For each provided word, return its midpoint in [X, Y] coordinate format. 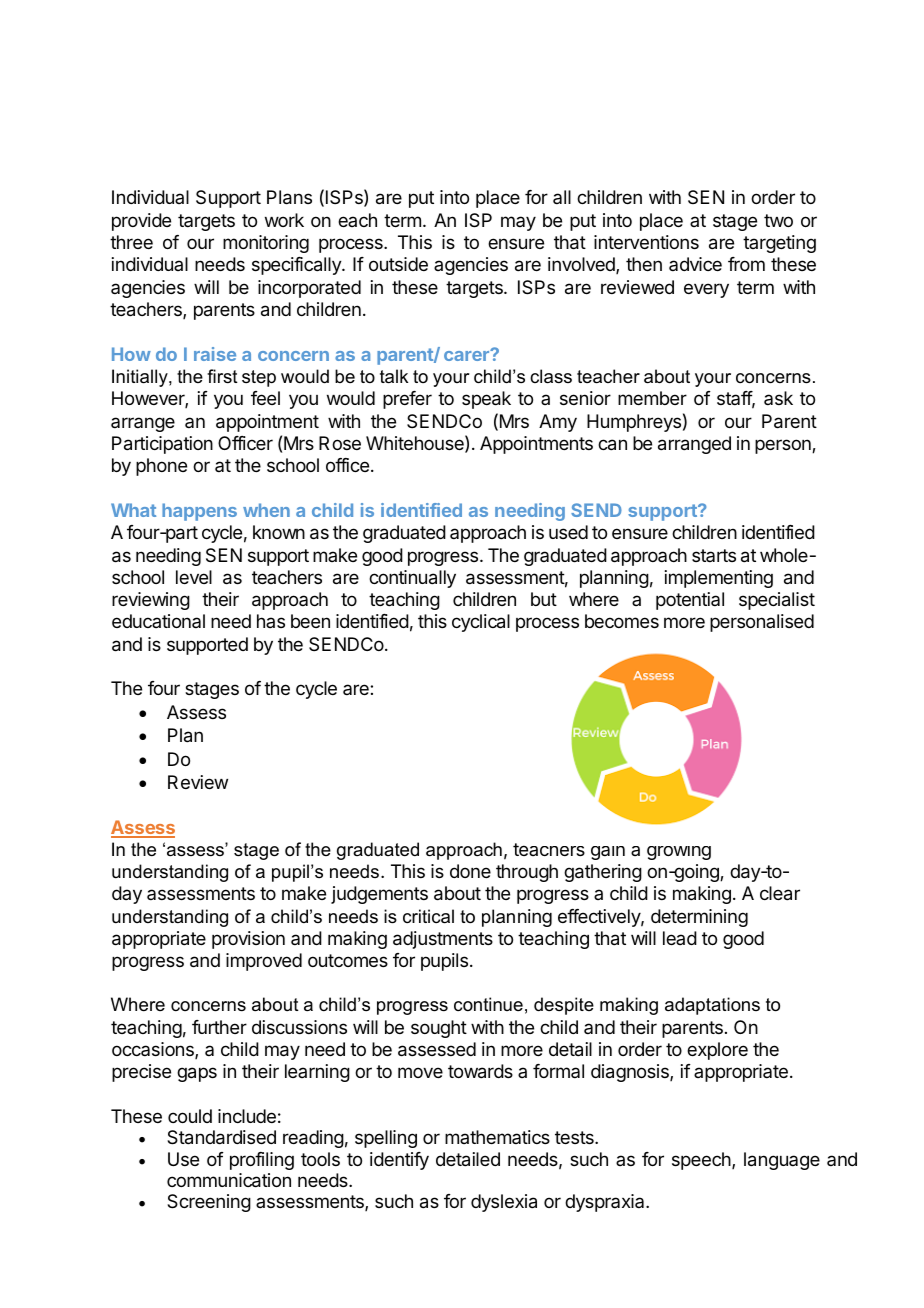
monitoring [266, 244]
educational [158, 621]
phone [161, 467]
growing [679, 853]
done [470, 871]
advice [695, 264]
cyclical [481, 623]
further [219, 1027]
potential [690, 601]
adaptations [712, 1006]
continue [488, 1004]
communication [229, 1180]
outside [398, 264]
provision [248, 940]
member [652, 398]
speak [486, 400]
